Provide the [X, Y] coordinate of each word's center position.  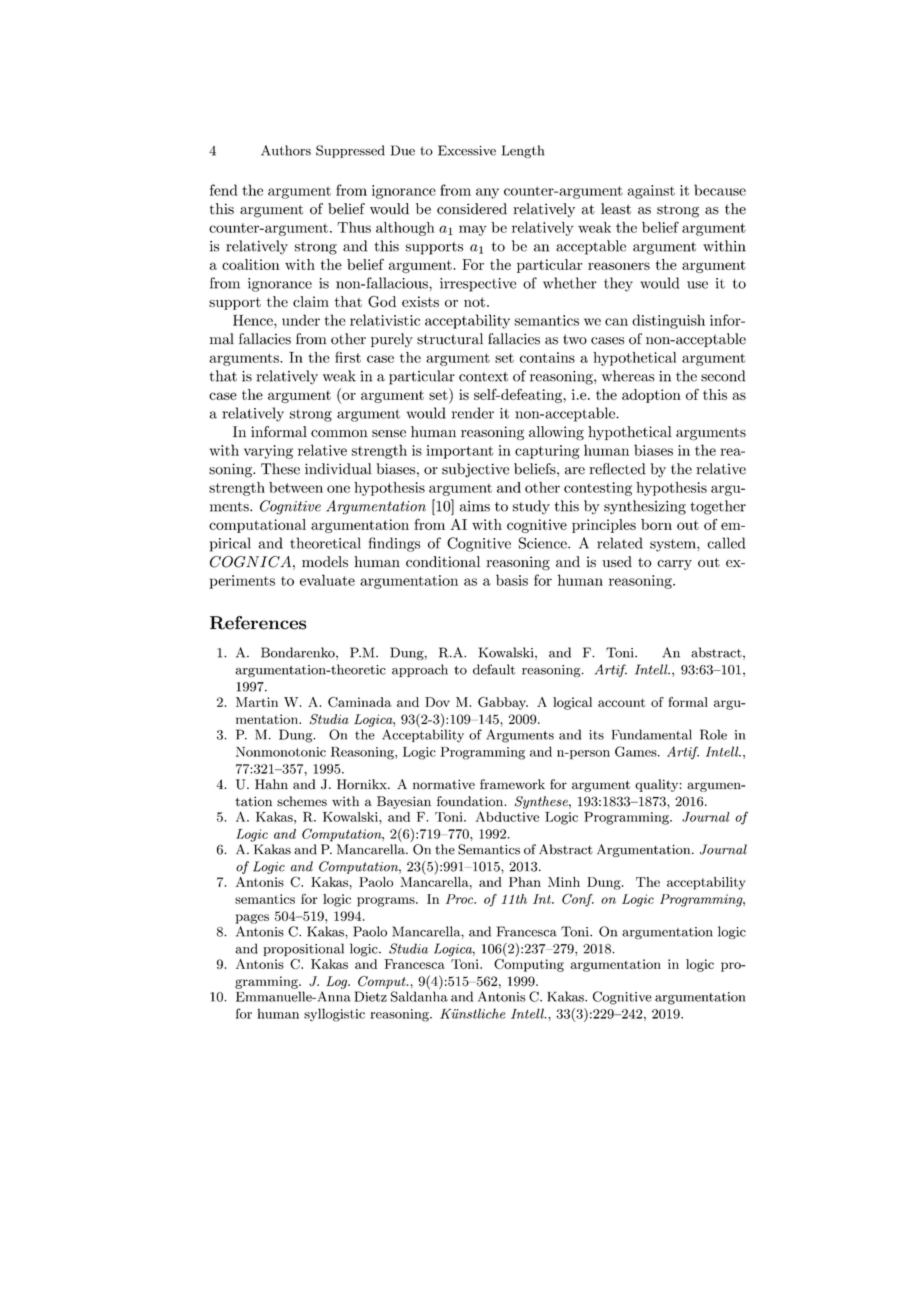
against [651, 192]
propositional [303, 949]
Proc [461, 899]
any [487, 193]
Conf [578, 900]
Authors [286, 150]
